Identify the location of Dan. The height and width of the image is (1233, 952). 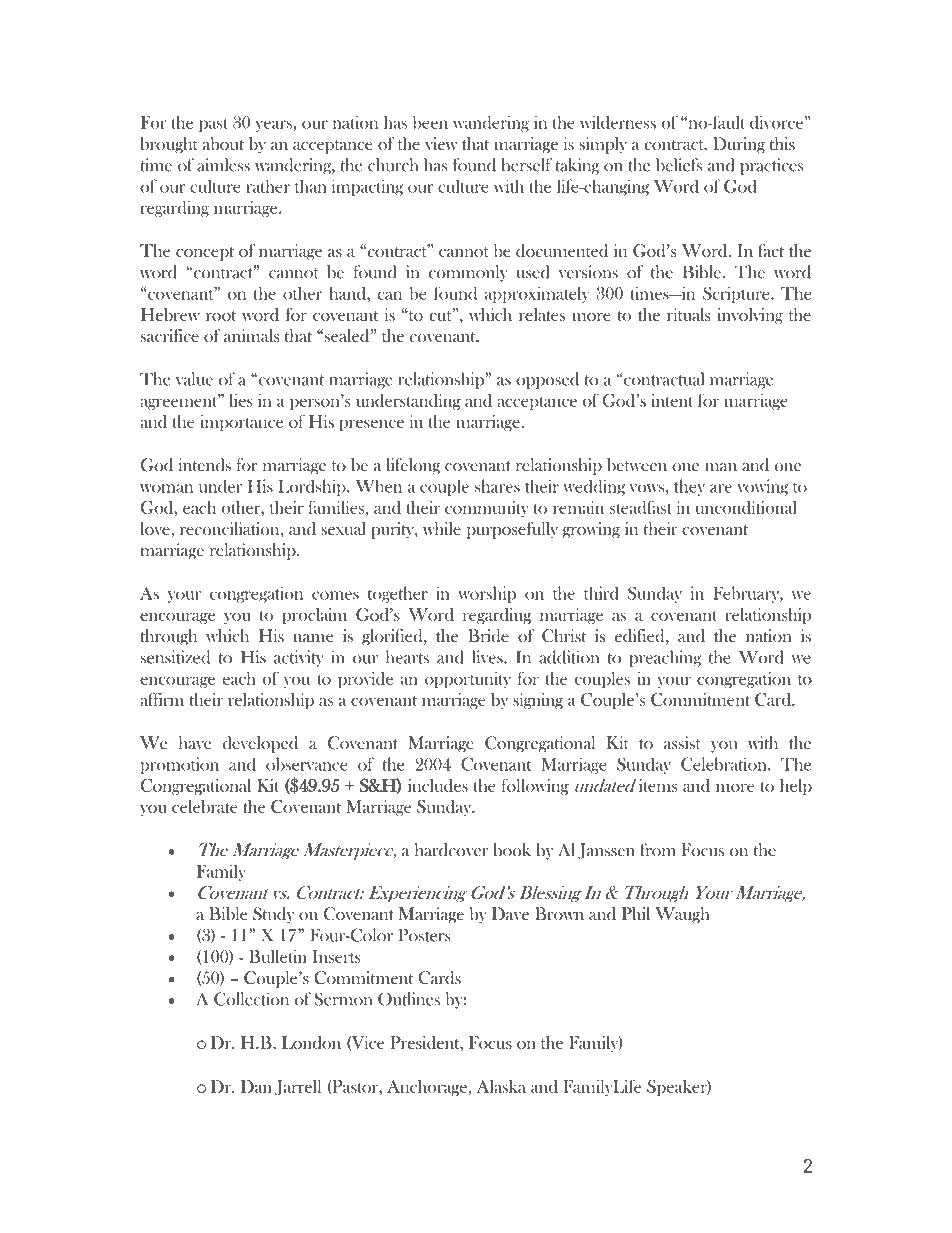
(256, 1086).
